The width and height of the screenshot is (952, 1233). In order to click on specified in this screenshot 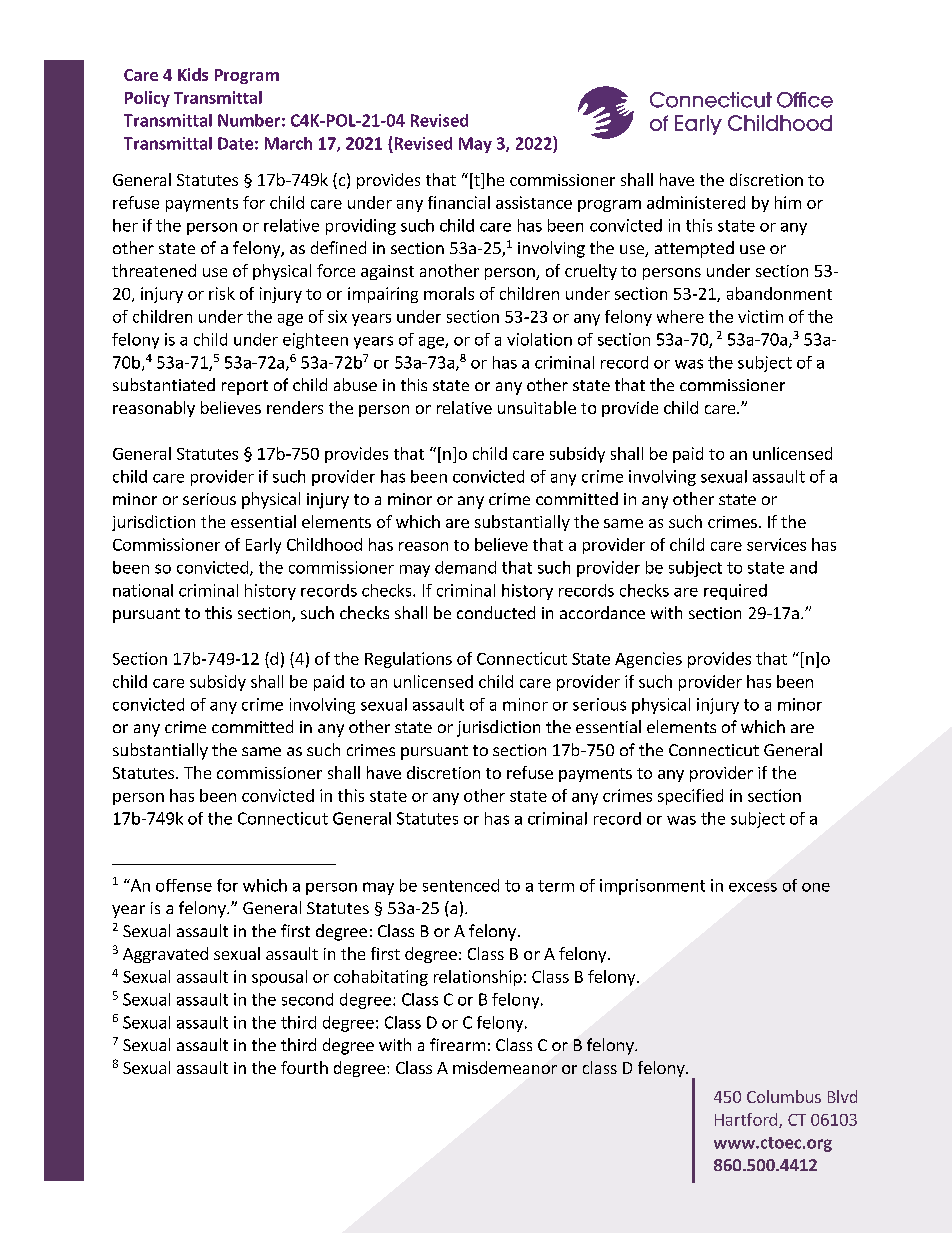, I will do `click(690, 797)`.
